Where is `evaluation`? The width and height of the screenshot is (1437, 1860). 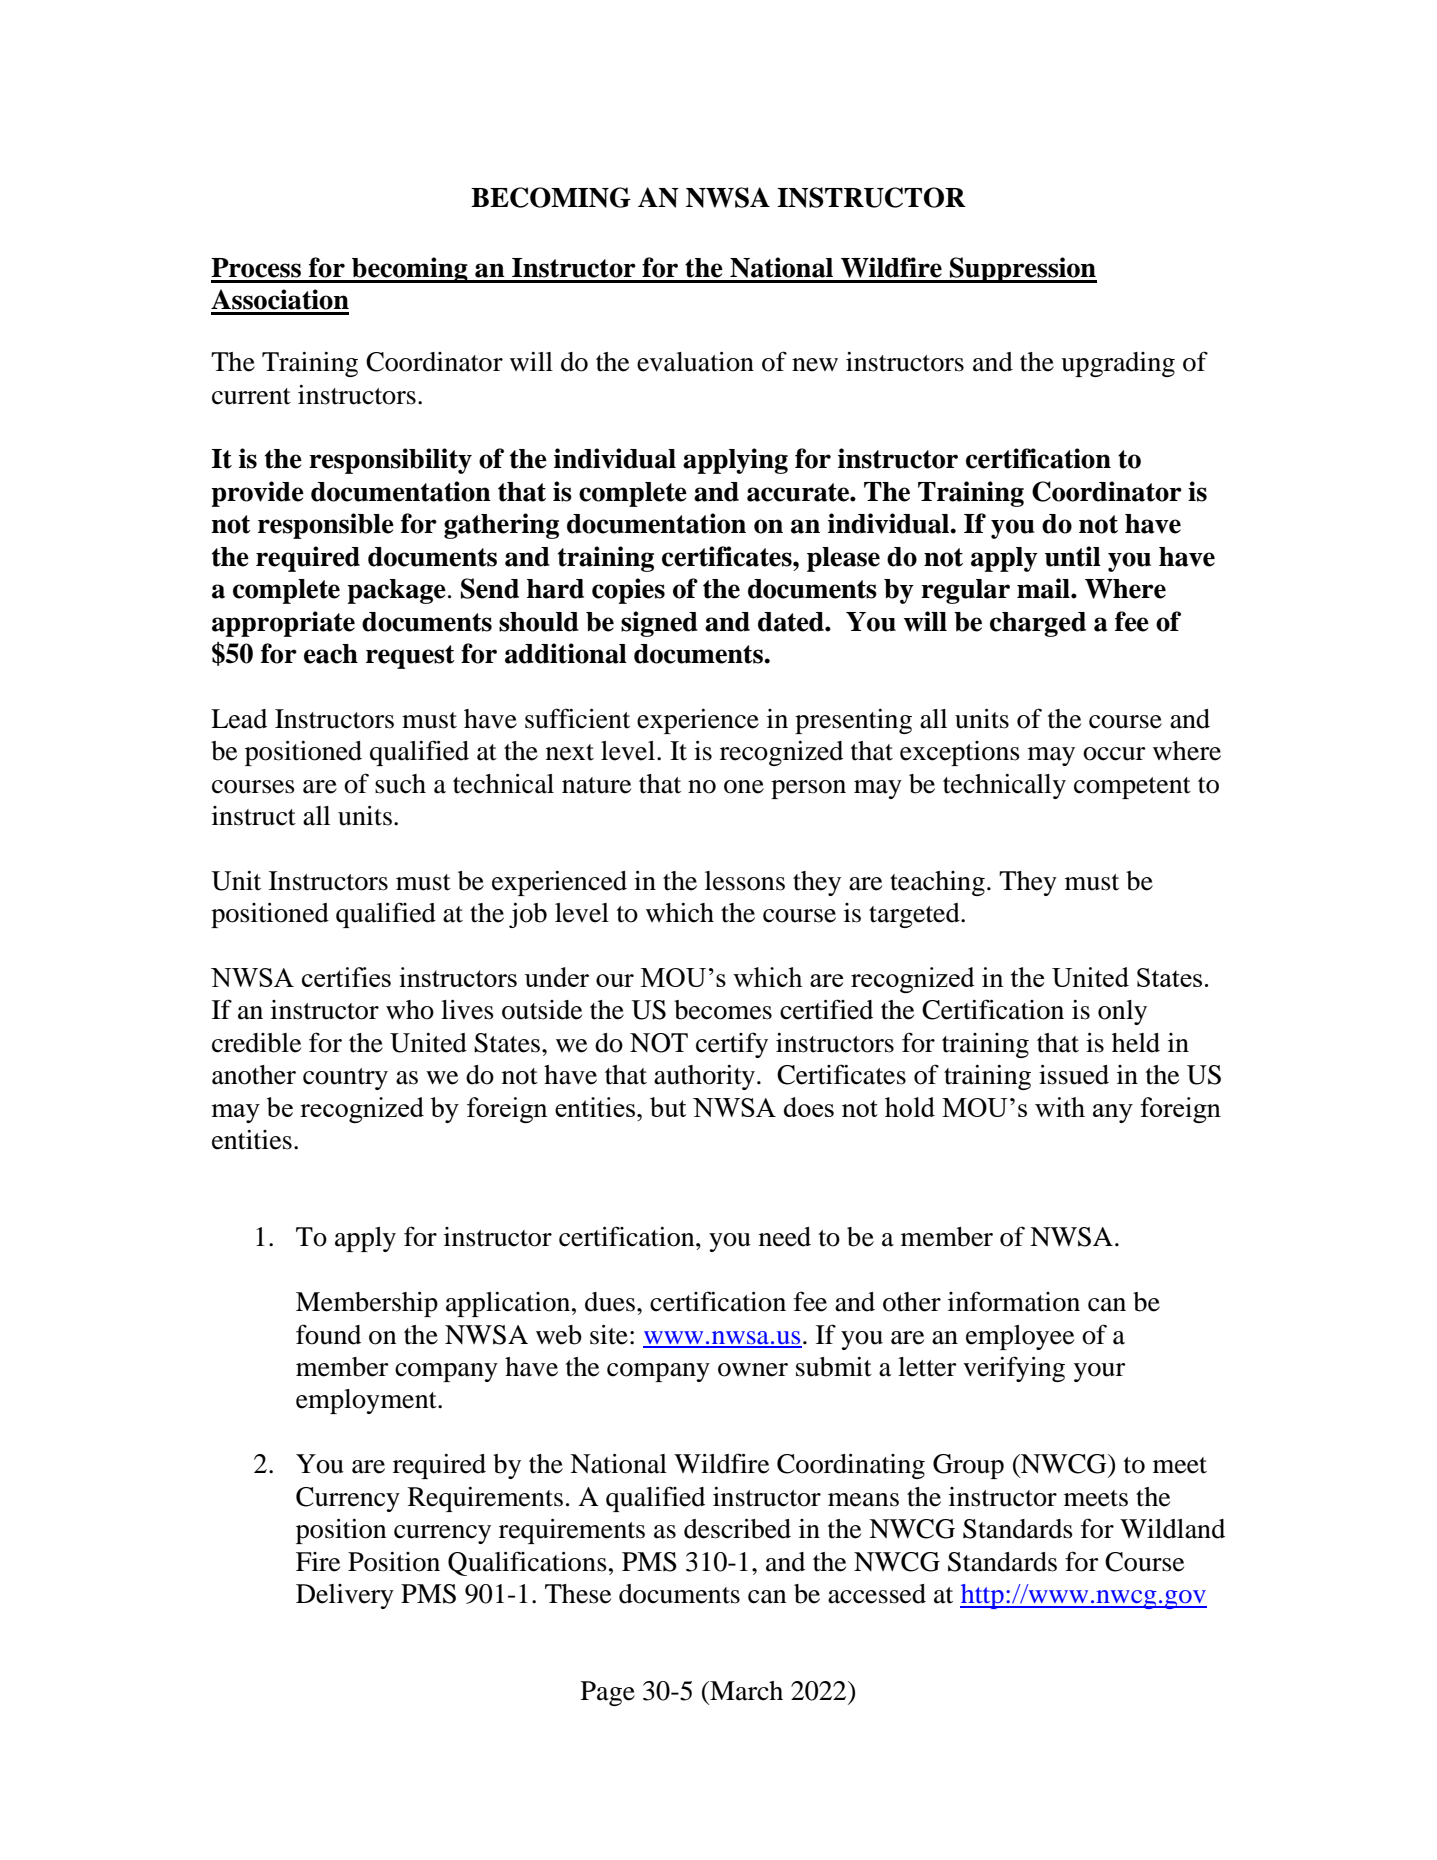
evaluation is located at coordinates (695, 362).
